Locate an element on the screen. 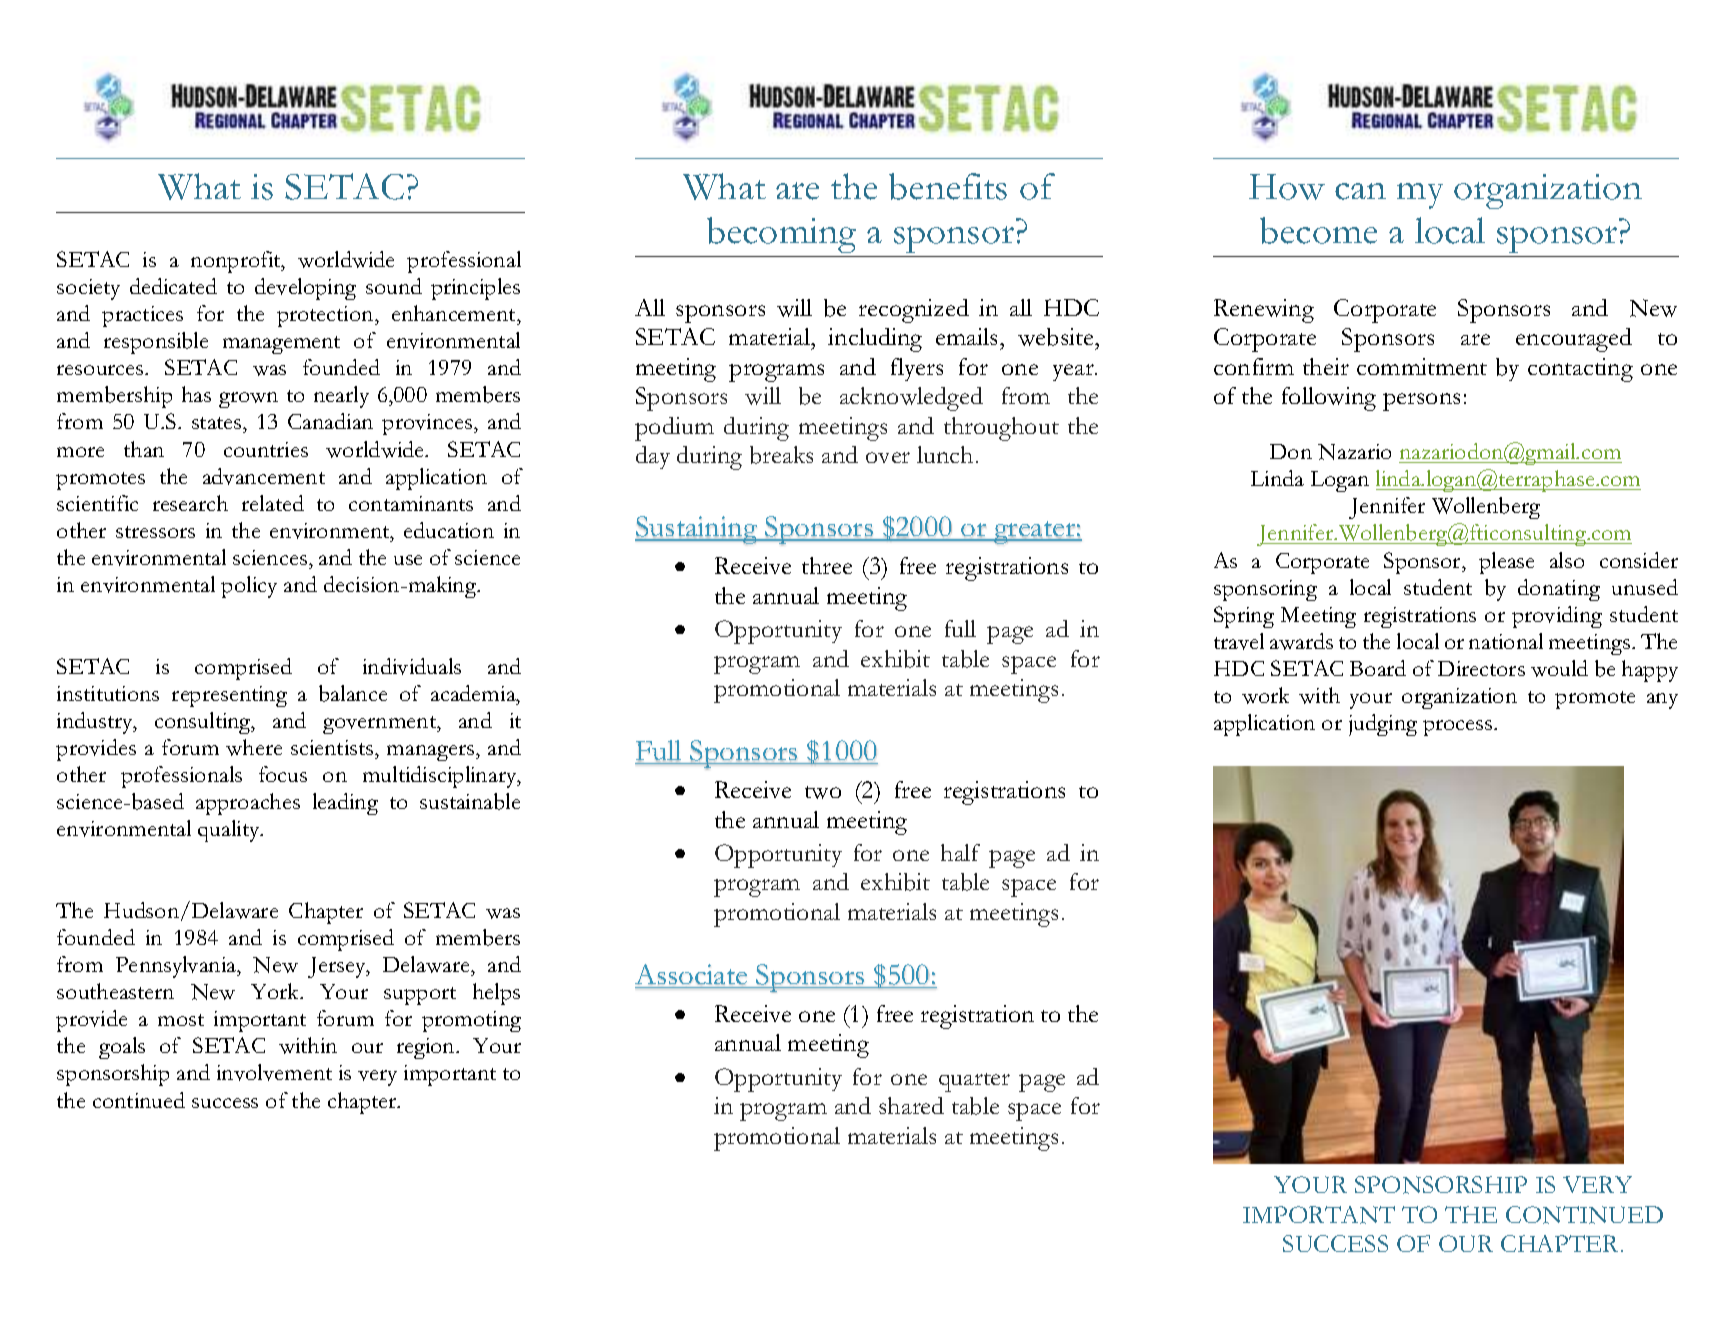 The width and height of the screenshot is (1735, 1341). nonprofit is located at coordinates (237, 262).
